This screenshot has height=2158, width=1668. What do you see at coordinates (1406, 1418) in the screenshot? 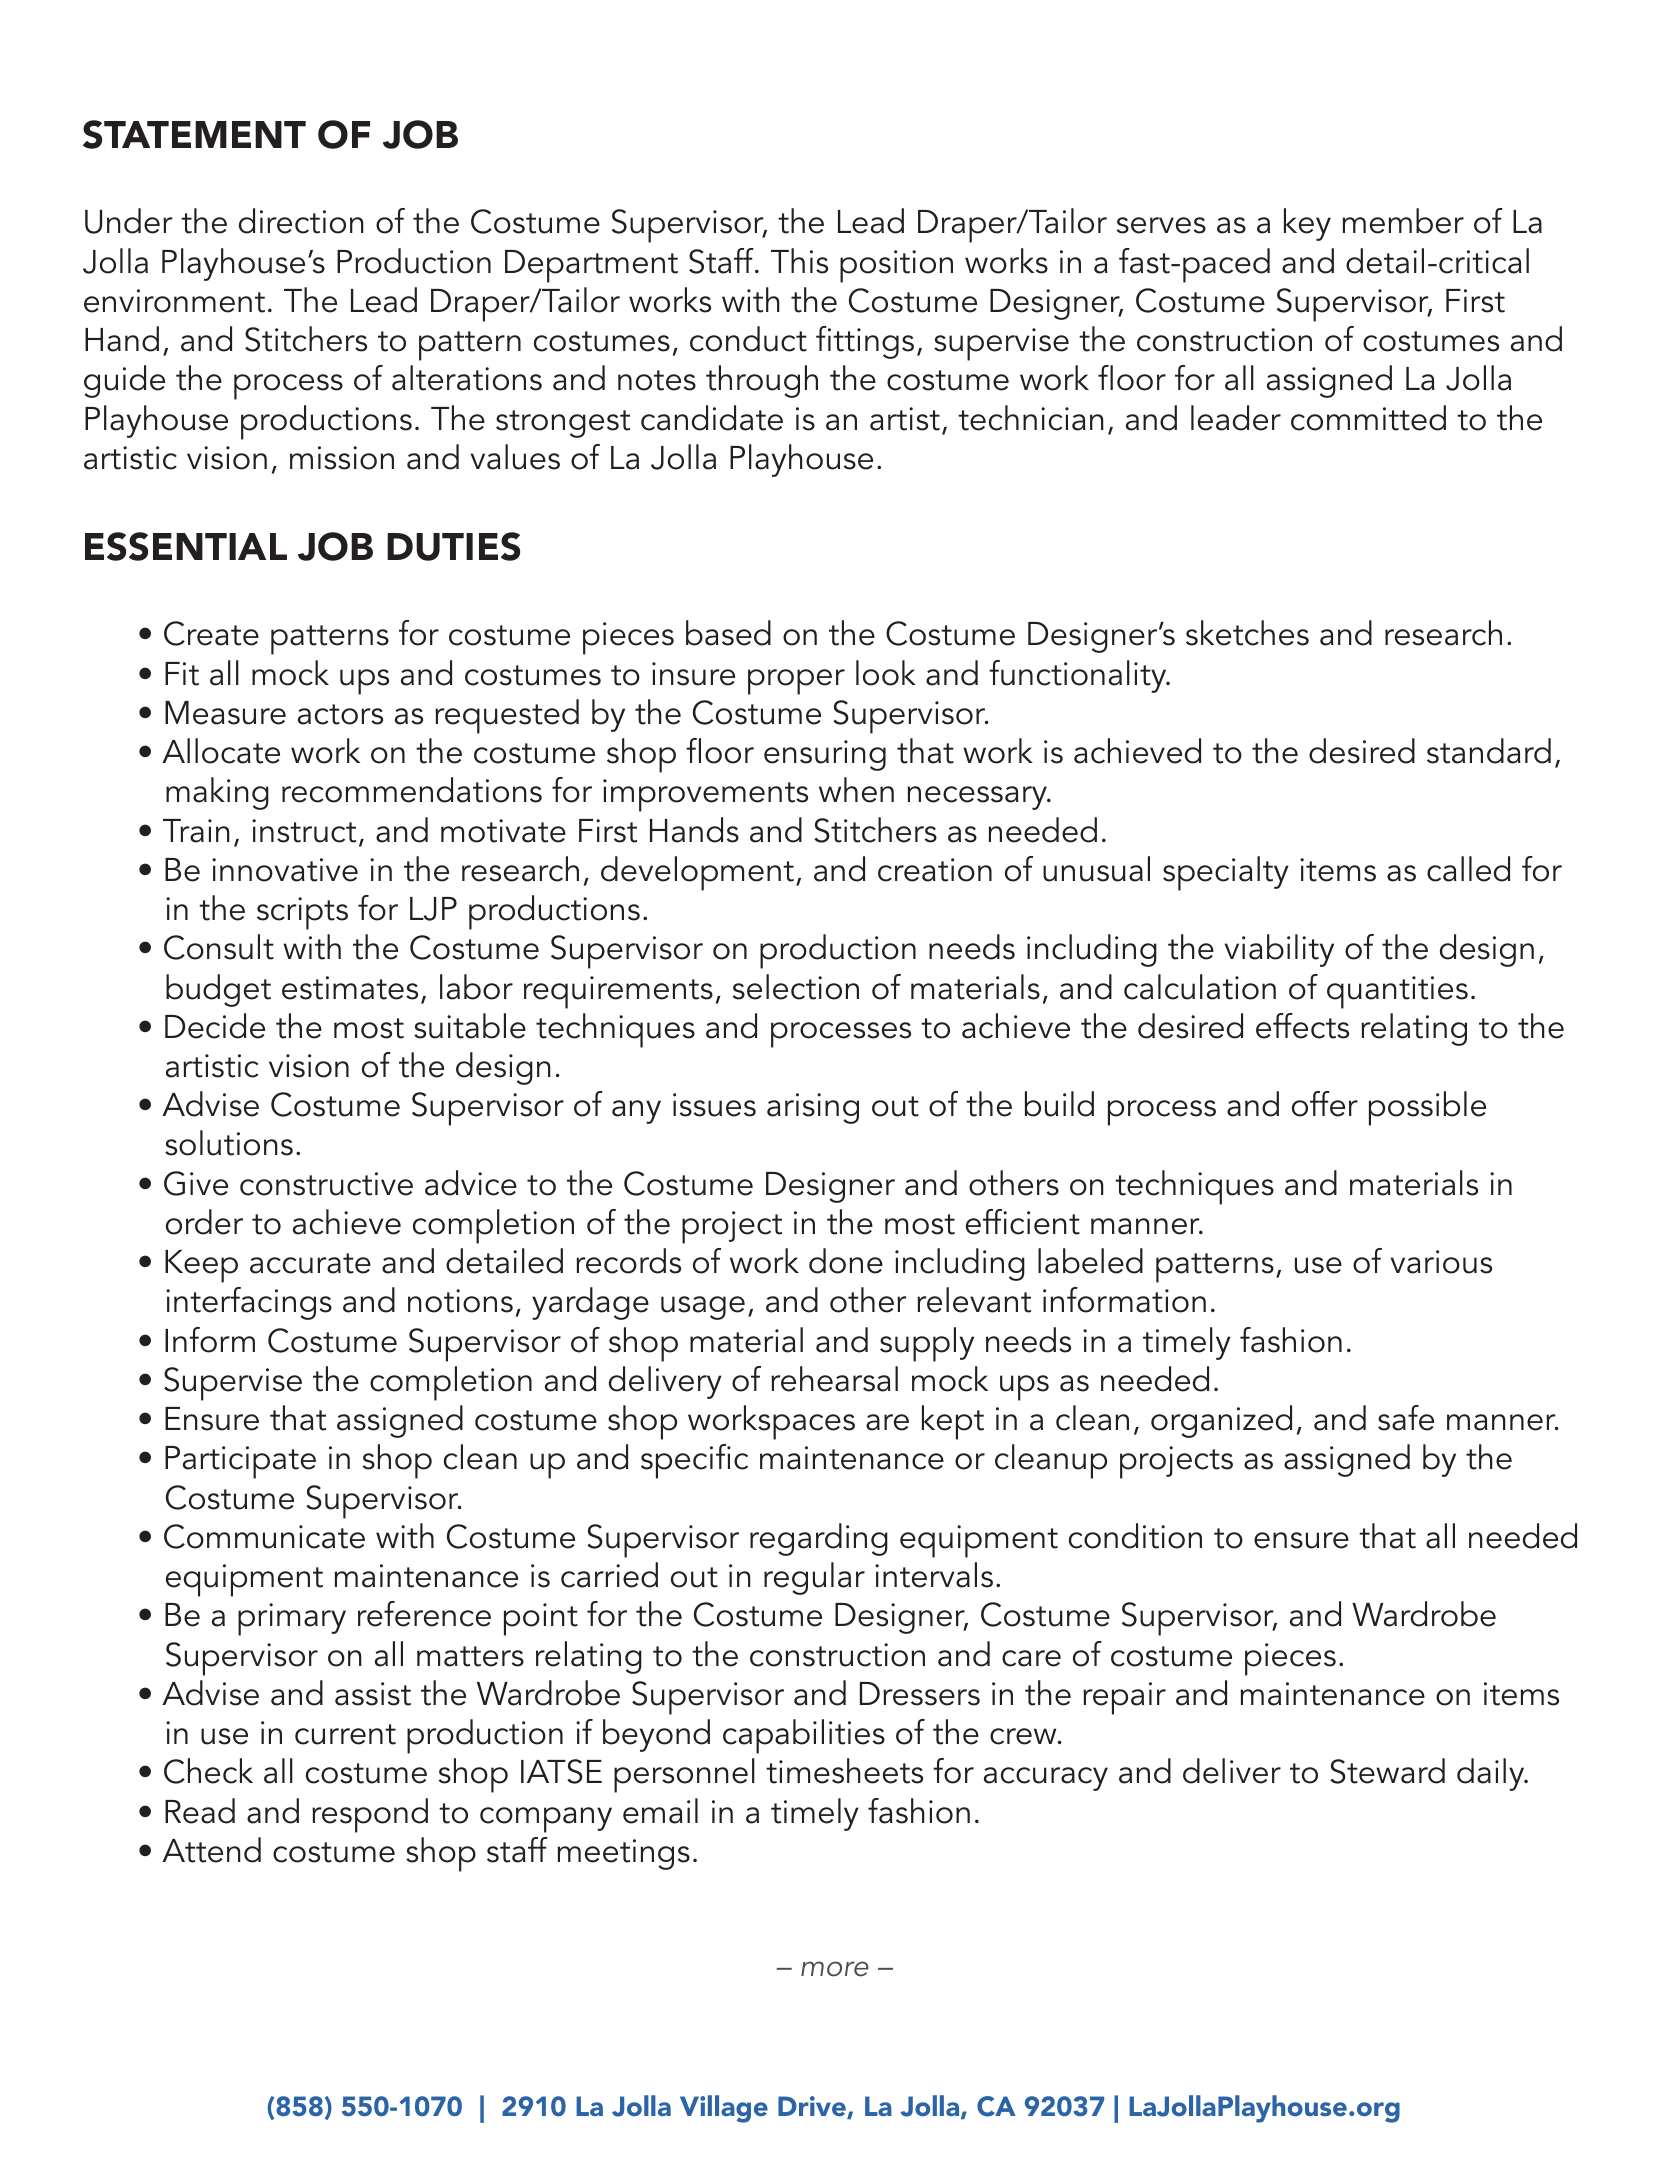
I see `safe` at bounding box center [1406, 1418].
